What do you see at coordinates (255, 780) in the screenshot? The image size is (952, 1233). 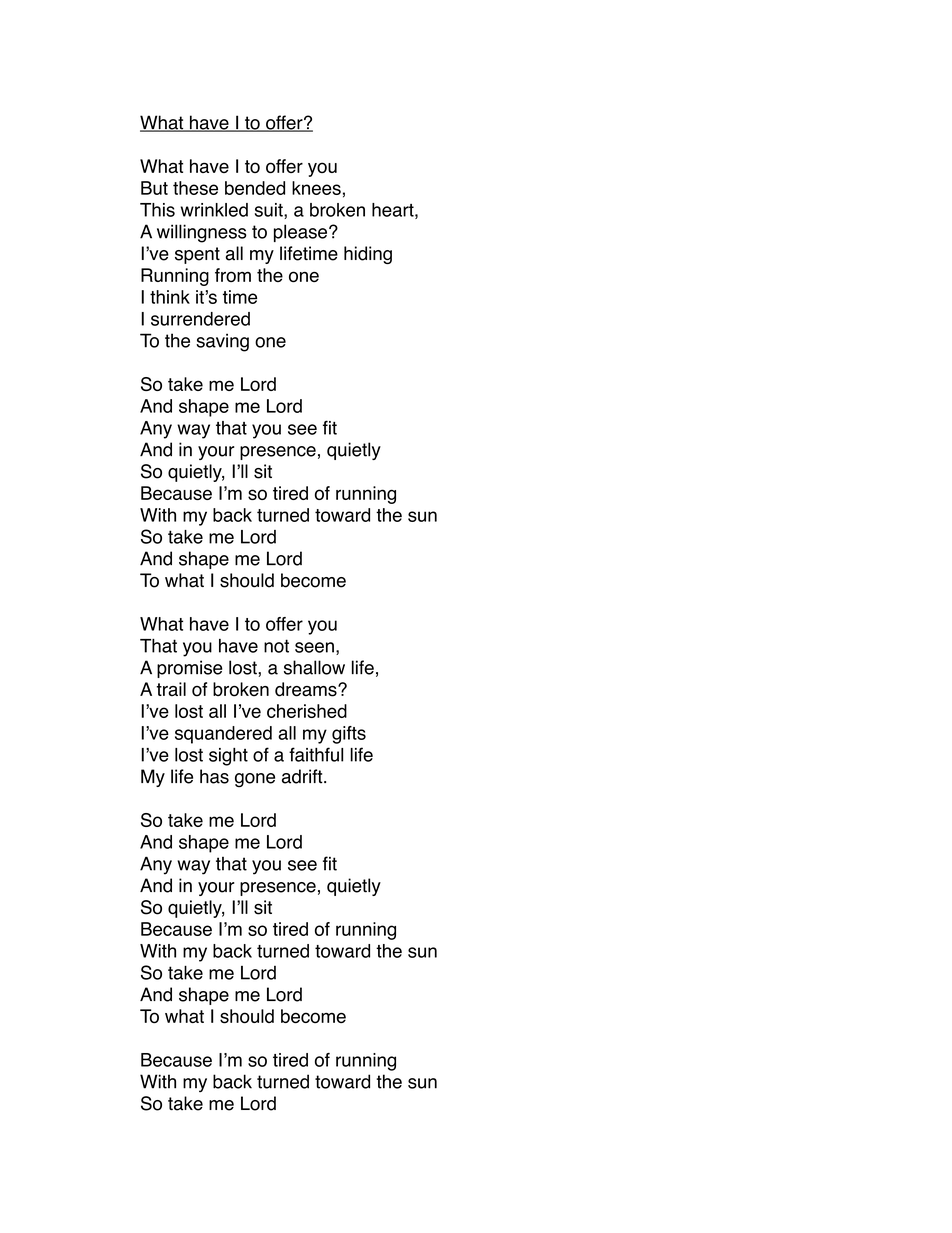 I see `gone` at bounding box center [255, 780].
